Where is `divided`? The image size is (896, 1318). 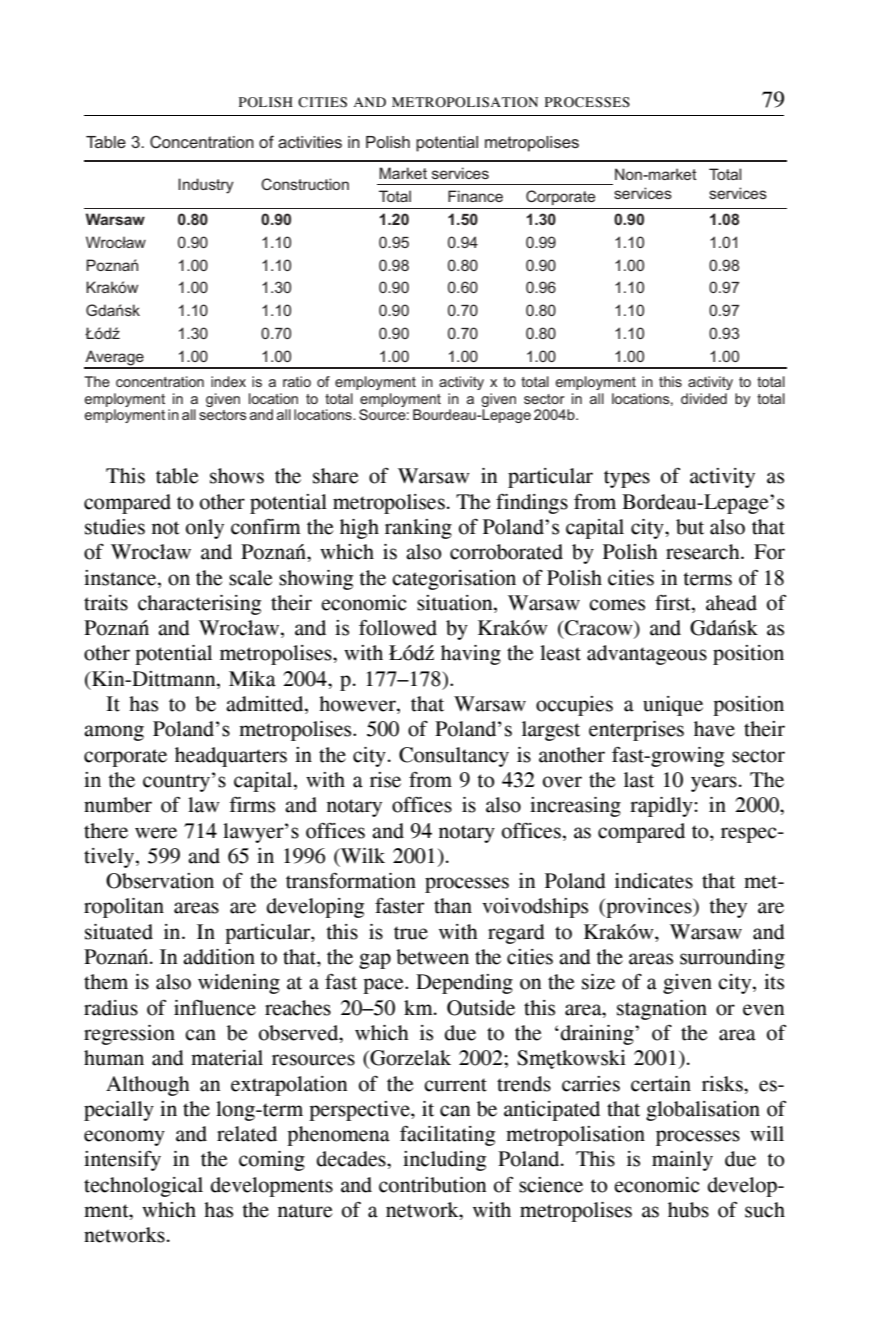
divided is located at coordinates (704, 398).
